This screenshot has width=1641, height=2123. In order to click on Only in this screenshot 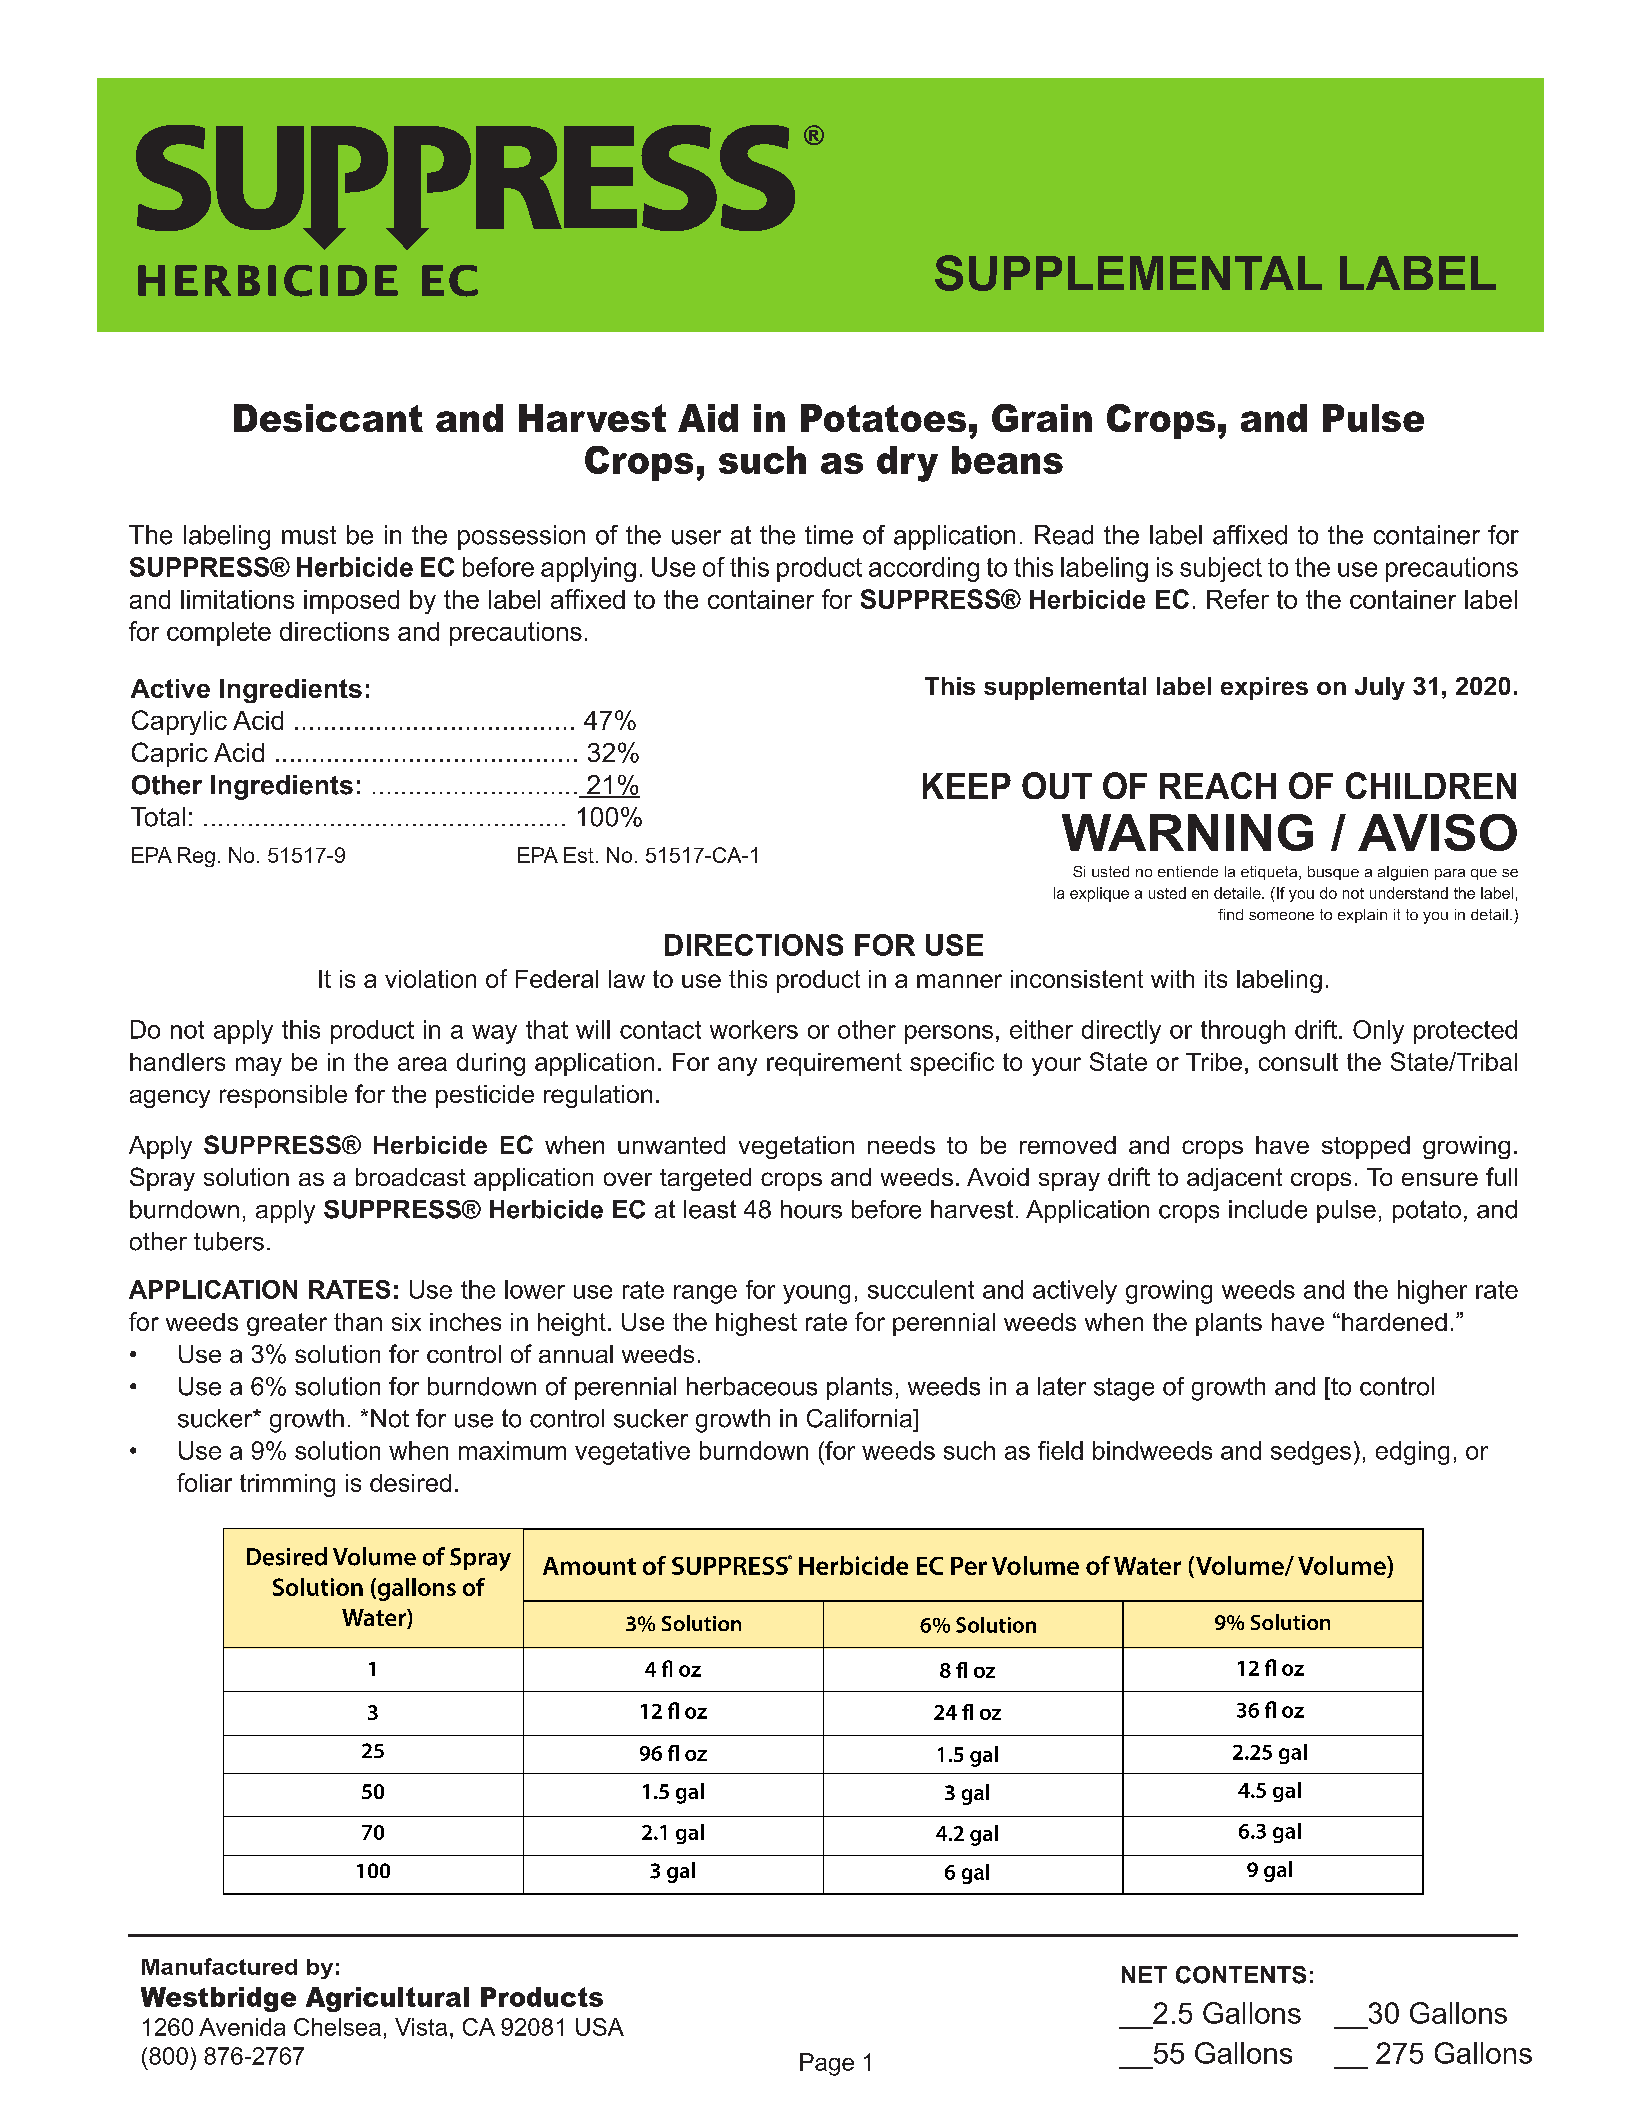, I will do `click(1378, 1032)`.
